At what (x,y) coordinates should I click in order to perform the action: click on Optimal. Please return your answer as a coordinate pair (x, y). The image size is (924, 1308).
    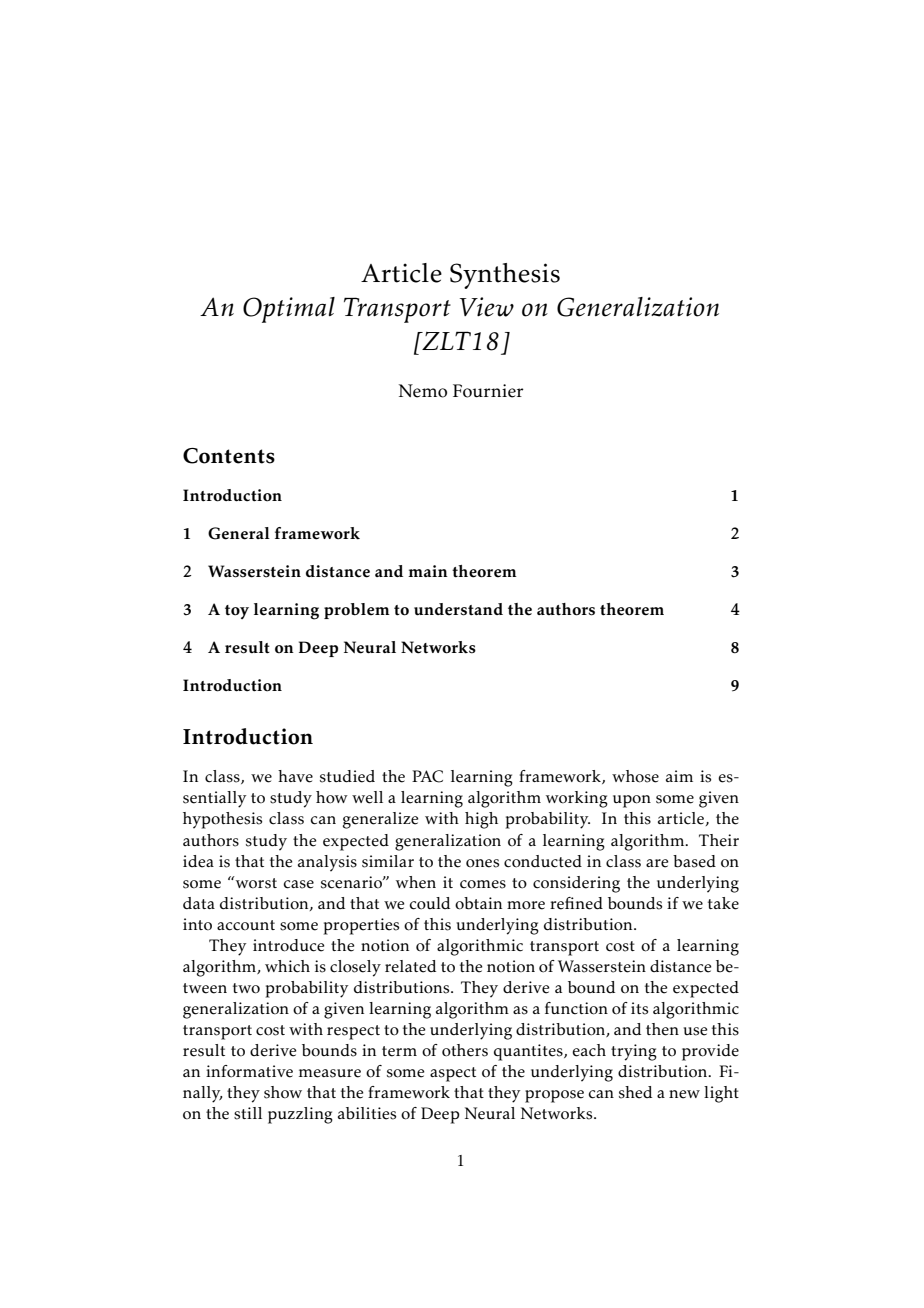
    Looking at the image, I should click on (289, 310).
